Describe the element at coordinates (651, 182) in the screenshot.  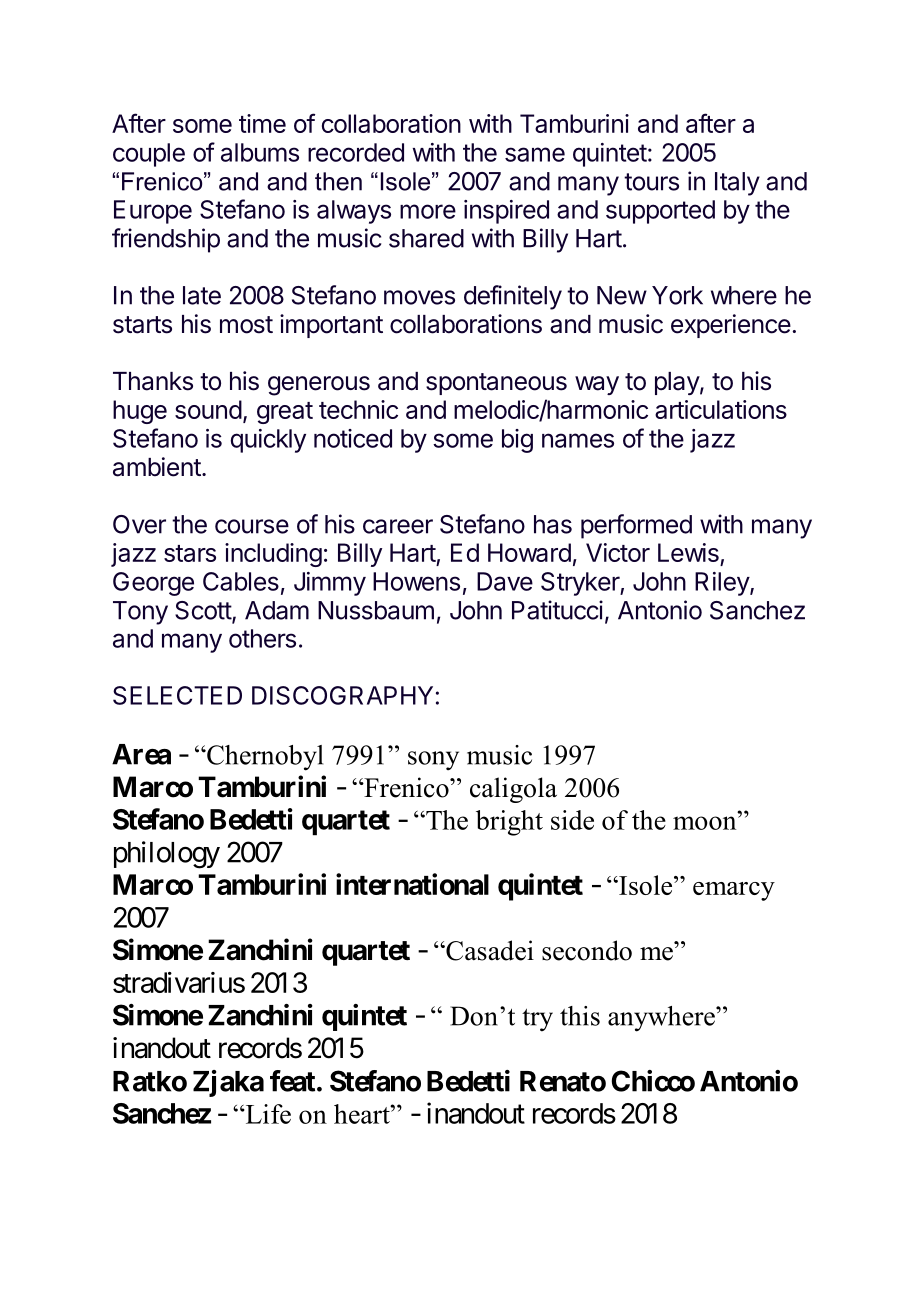
I see `tours` at that location.
